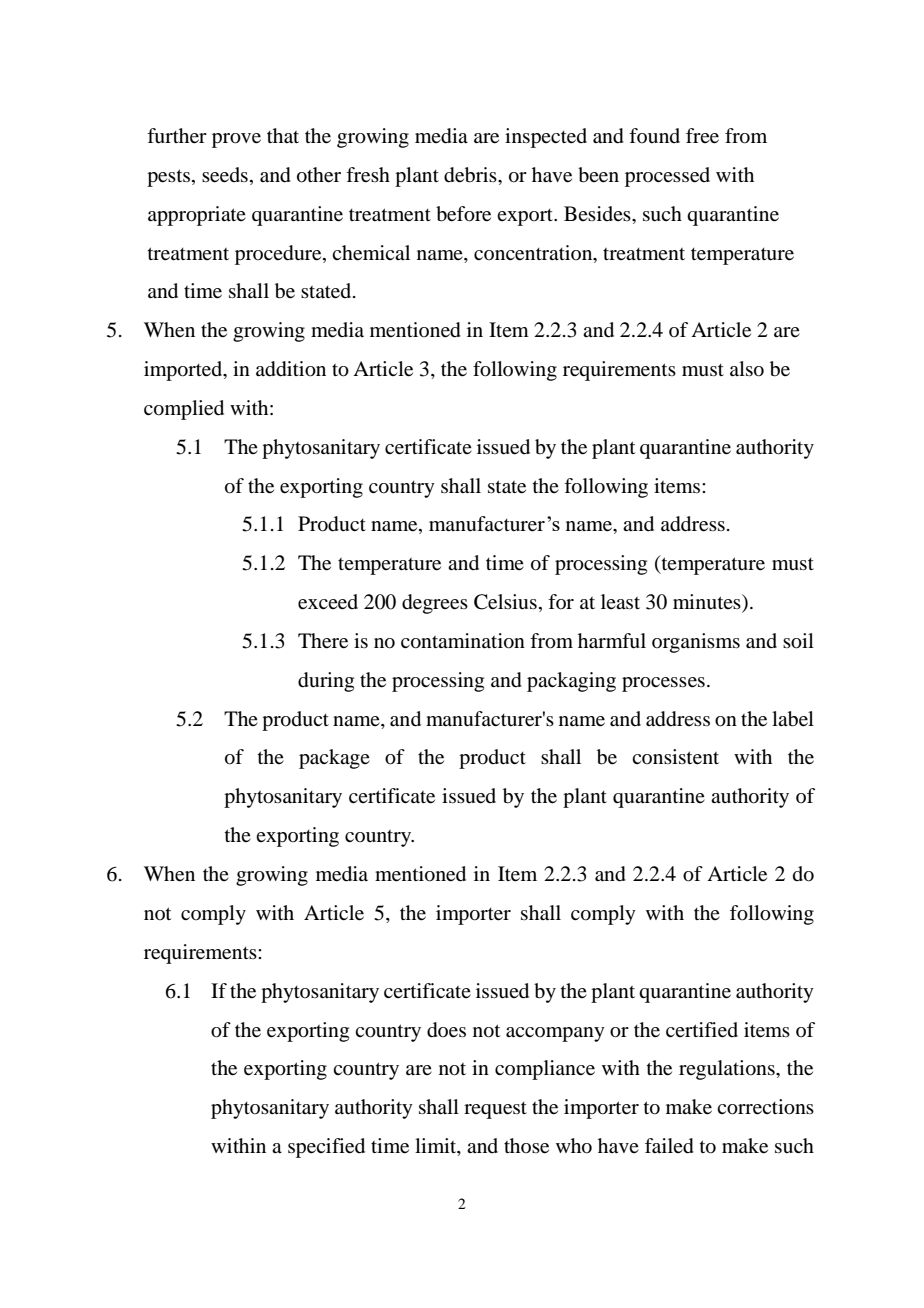 The height and width of the screenshot is (1308, 924). What do you see at coordinates (702, 136) in the screenshot?
I see `free` at bounding box center [702, 136].
